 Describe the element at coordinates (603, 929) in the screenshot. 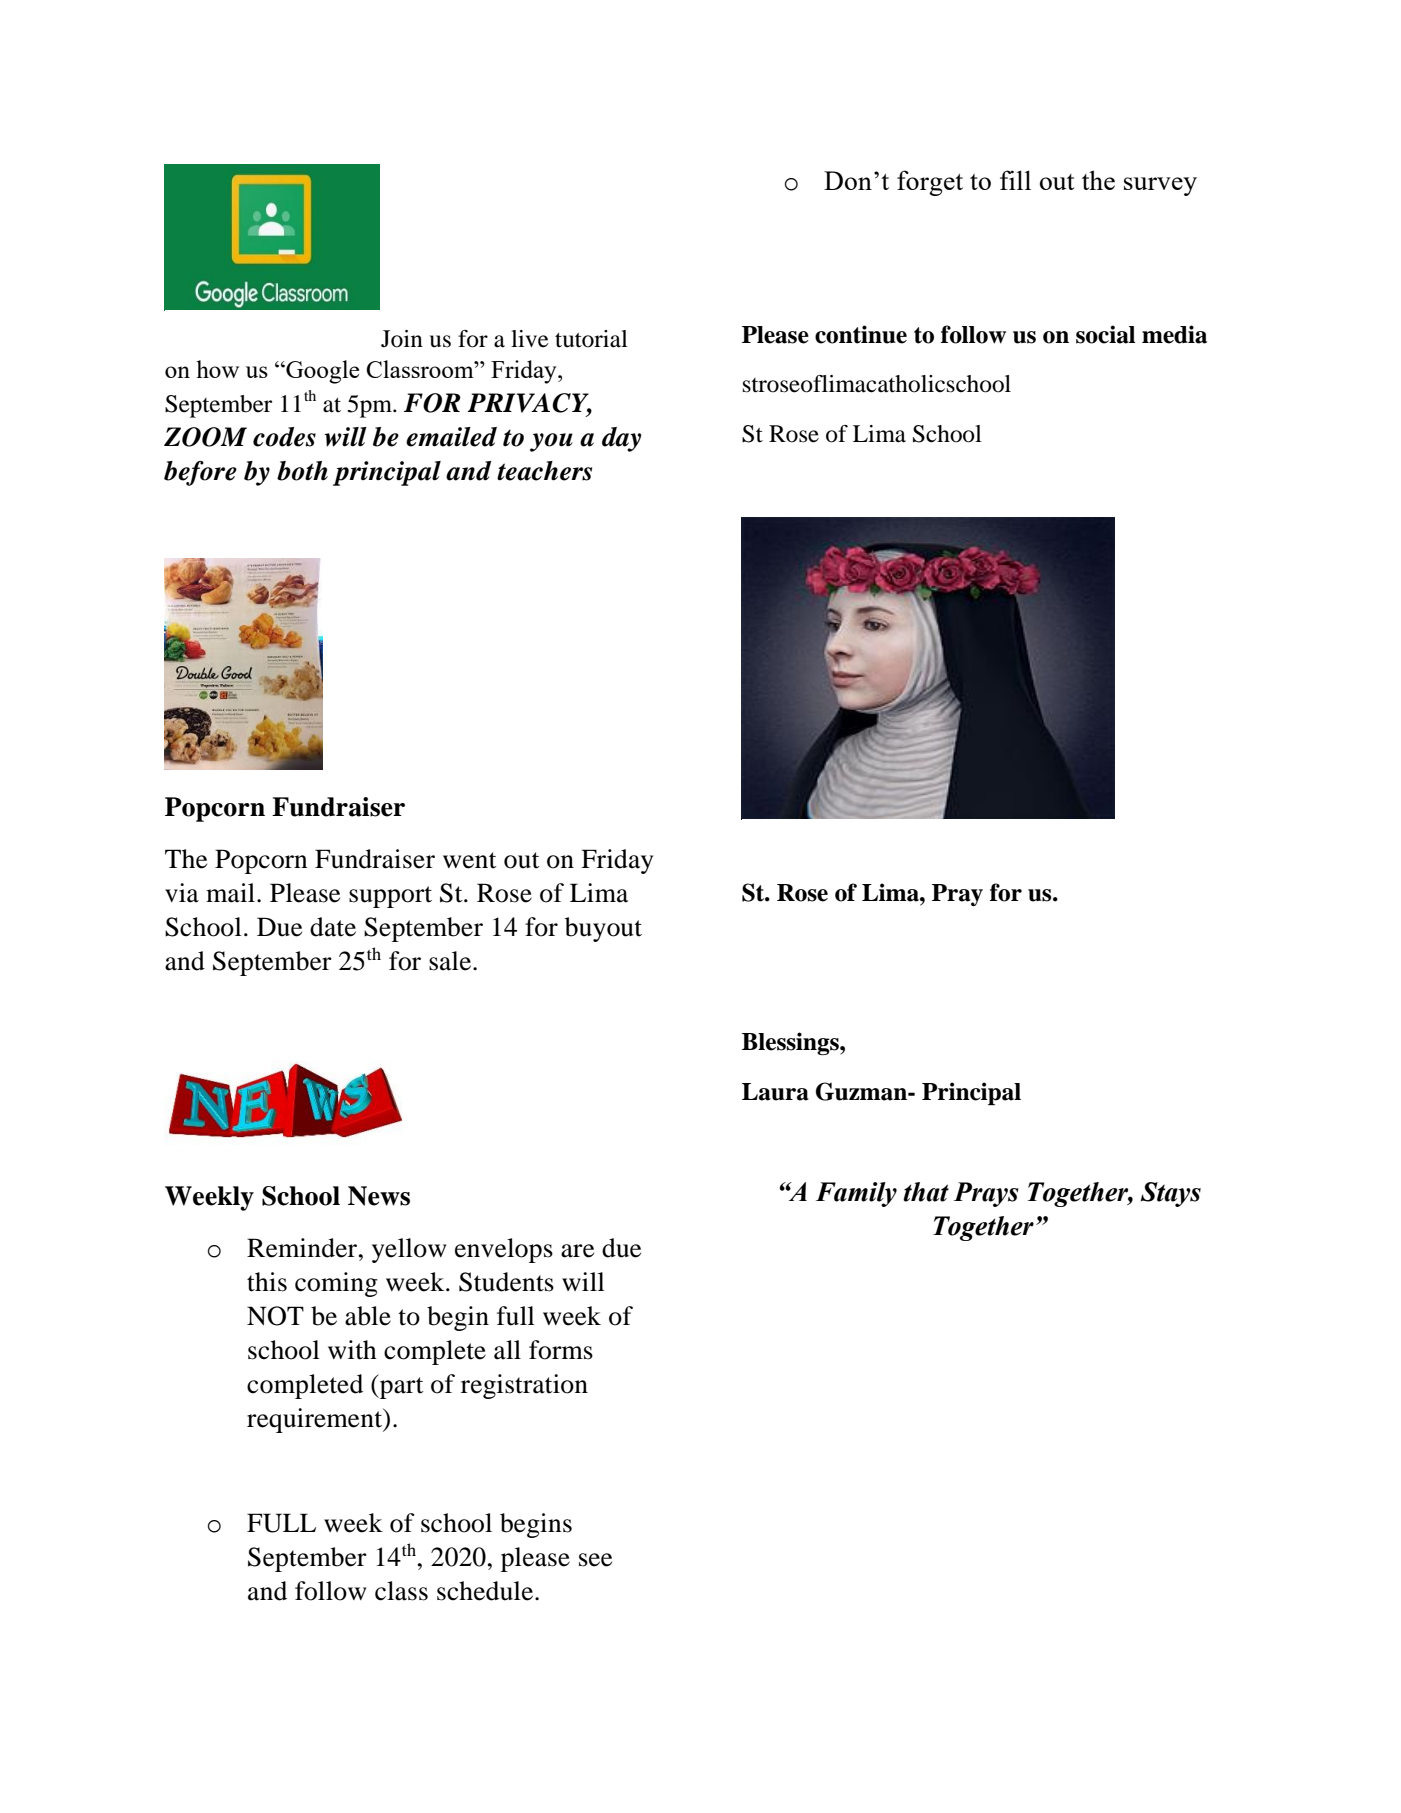

I see `buyout` at that location.
